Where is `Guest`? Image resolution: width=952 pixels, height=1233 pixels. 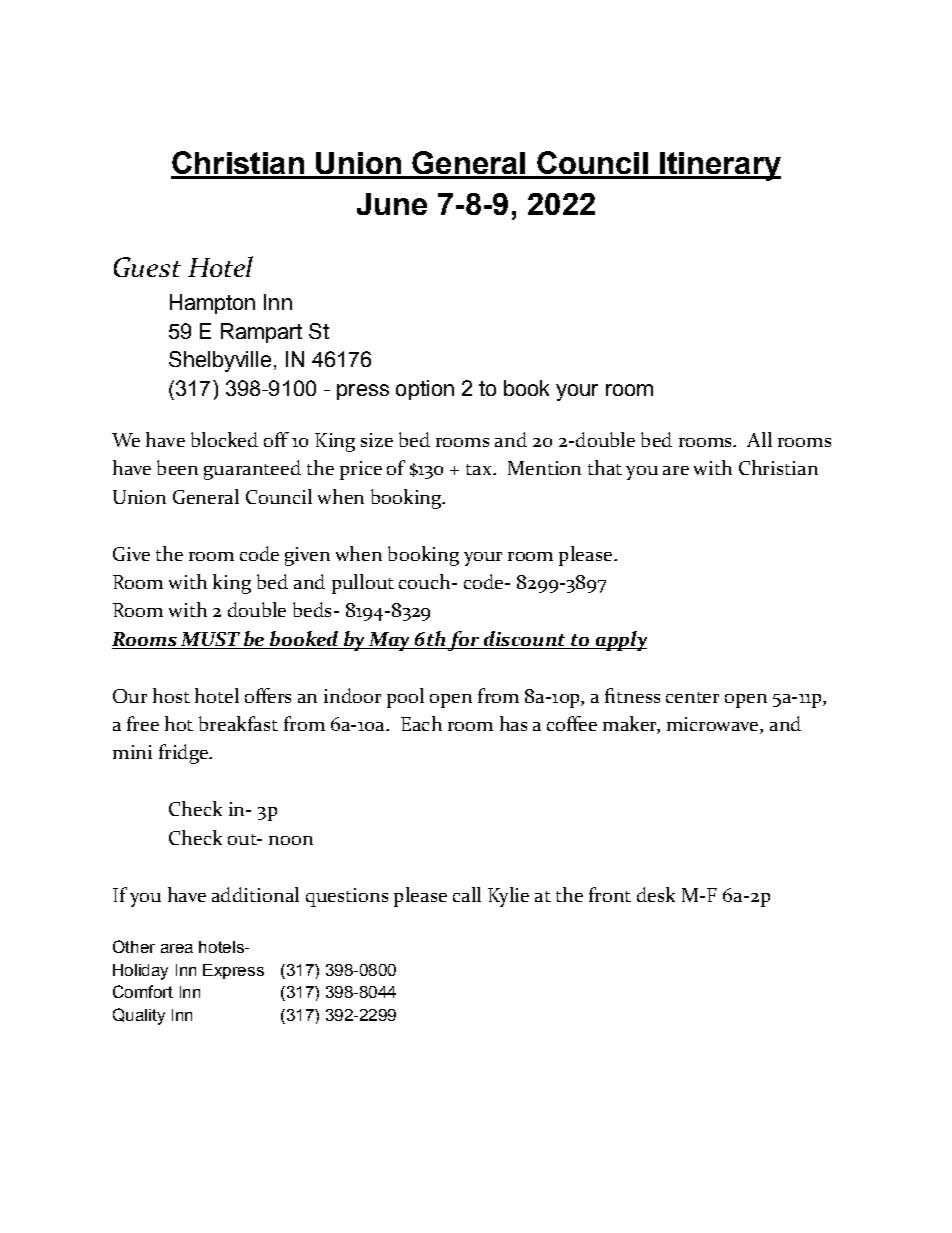
Guest is located at coordinates (147, 267).
